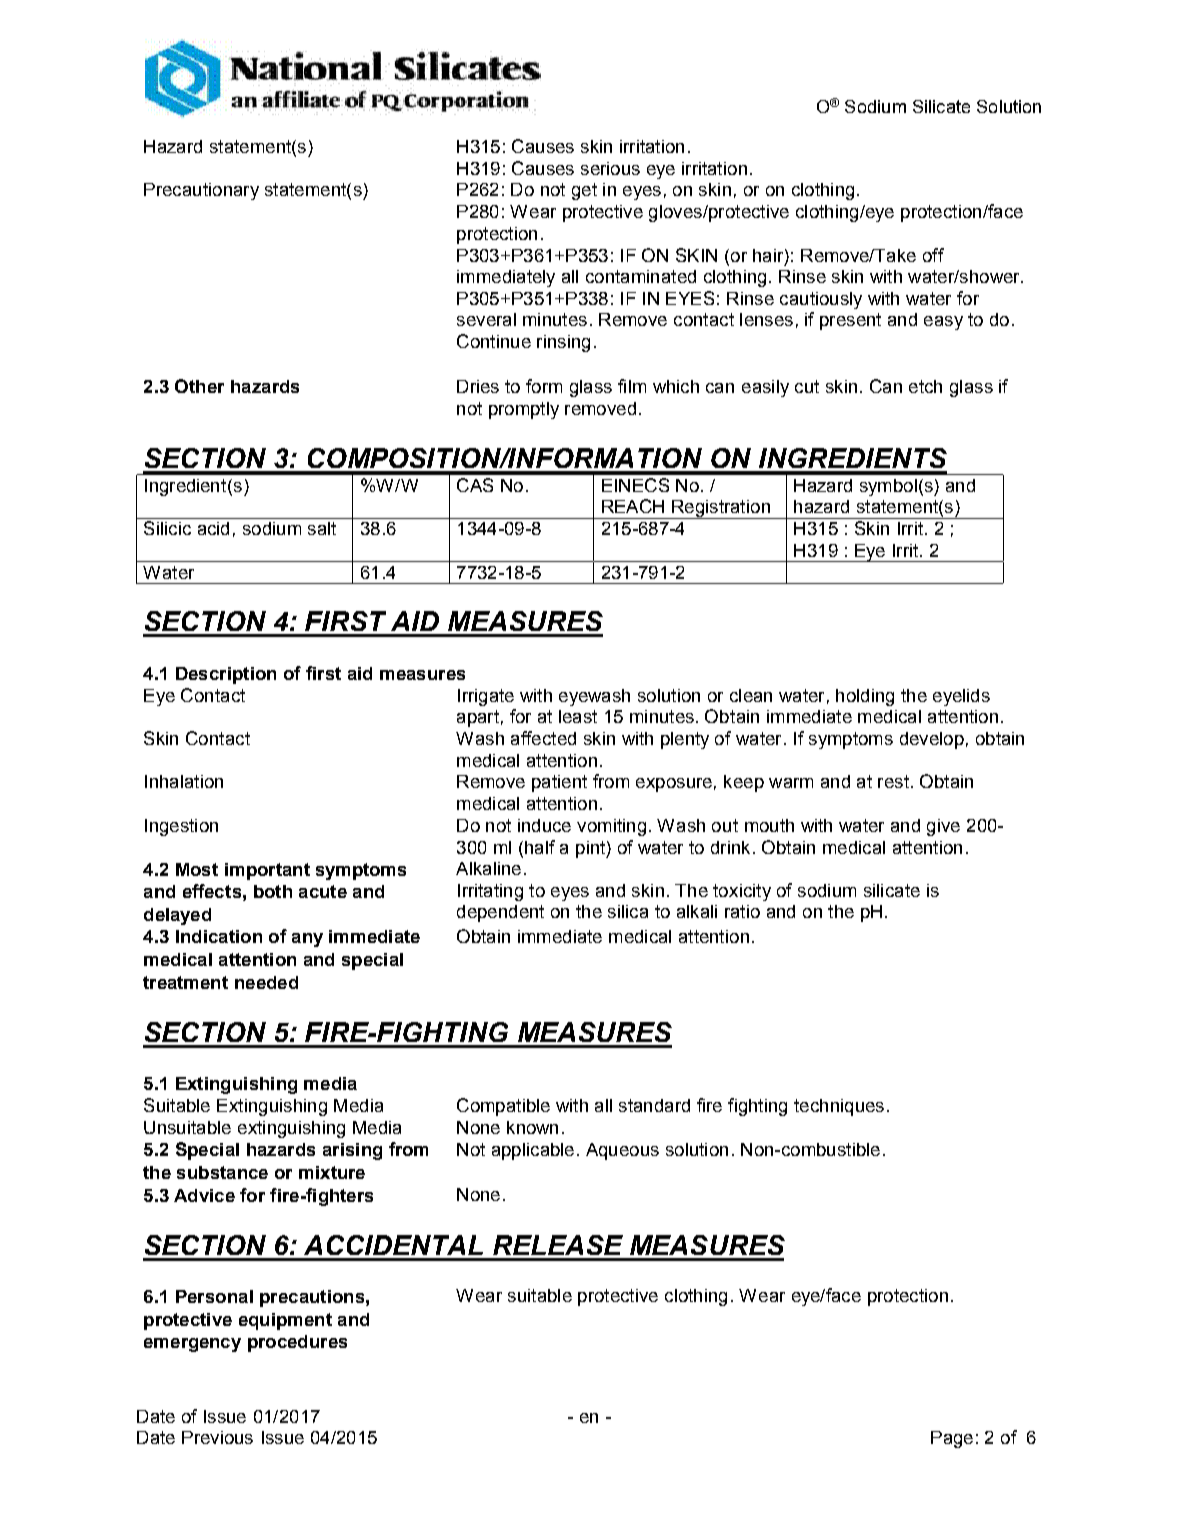  I want to click on Previous, so click(217, 1437).
